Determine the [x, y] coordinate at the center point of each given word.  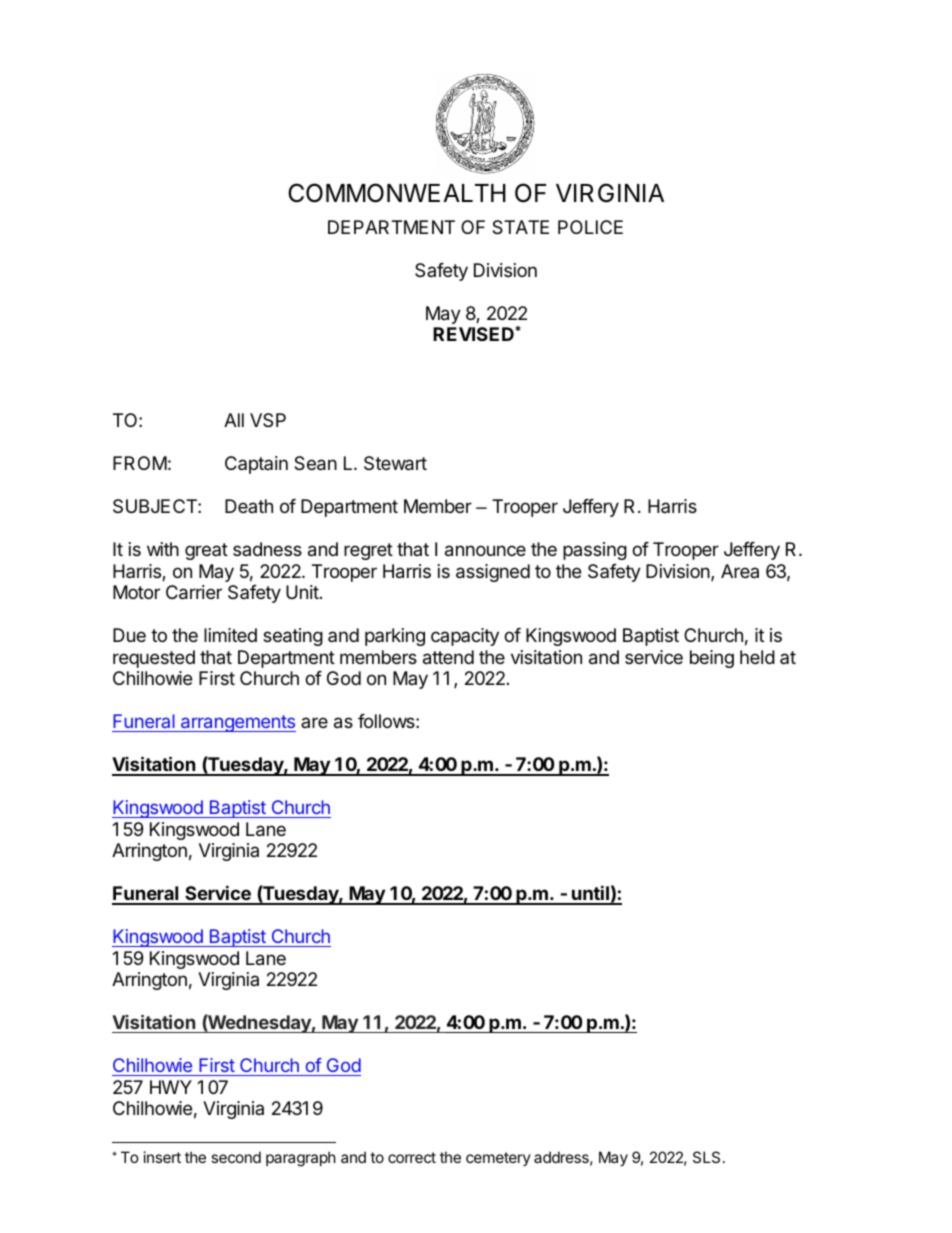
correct [412, 1157]
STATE [520, 227]
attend [448, 657]
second [236, 1157]
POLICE [590, 227]
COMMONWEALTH [397, 193]
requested [154, 659]
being [712, 659]
